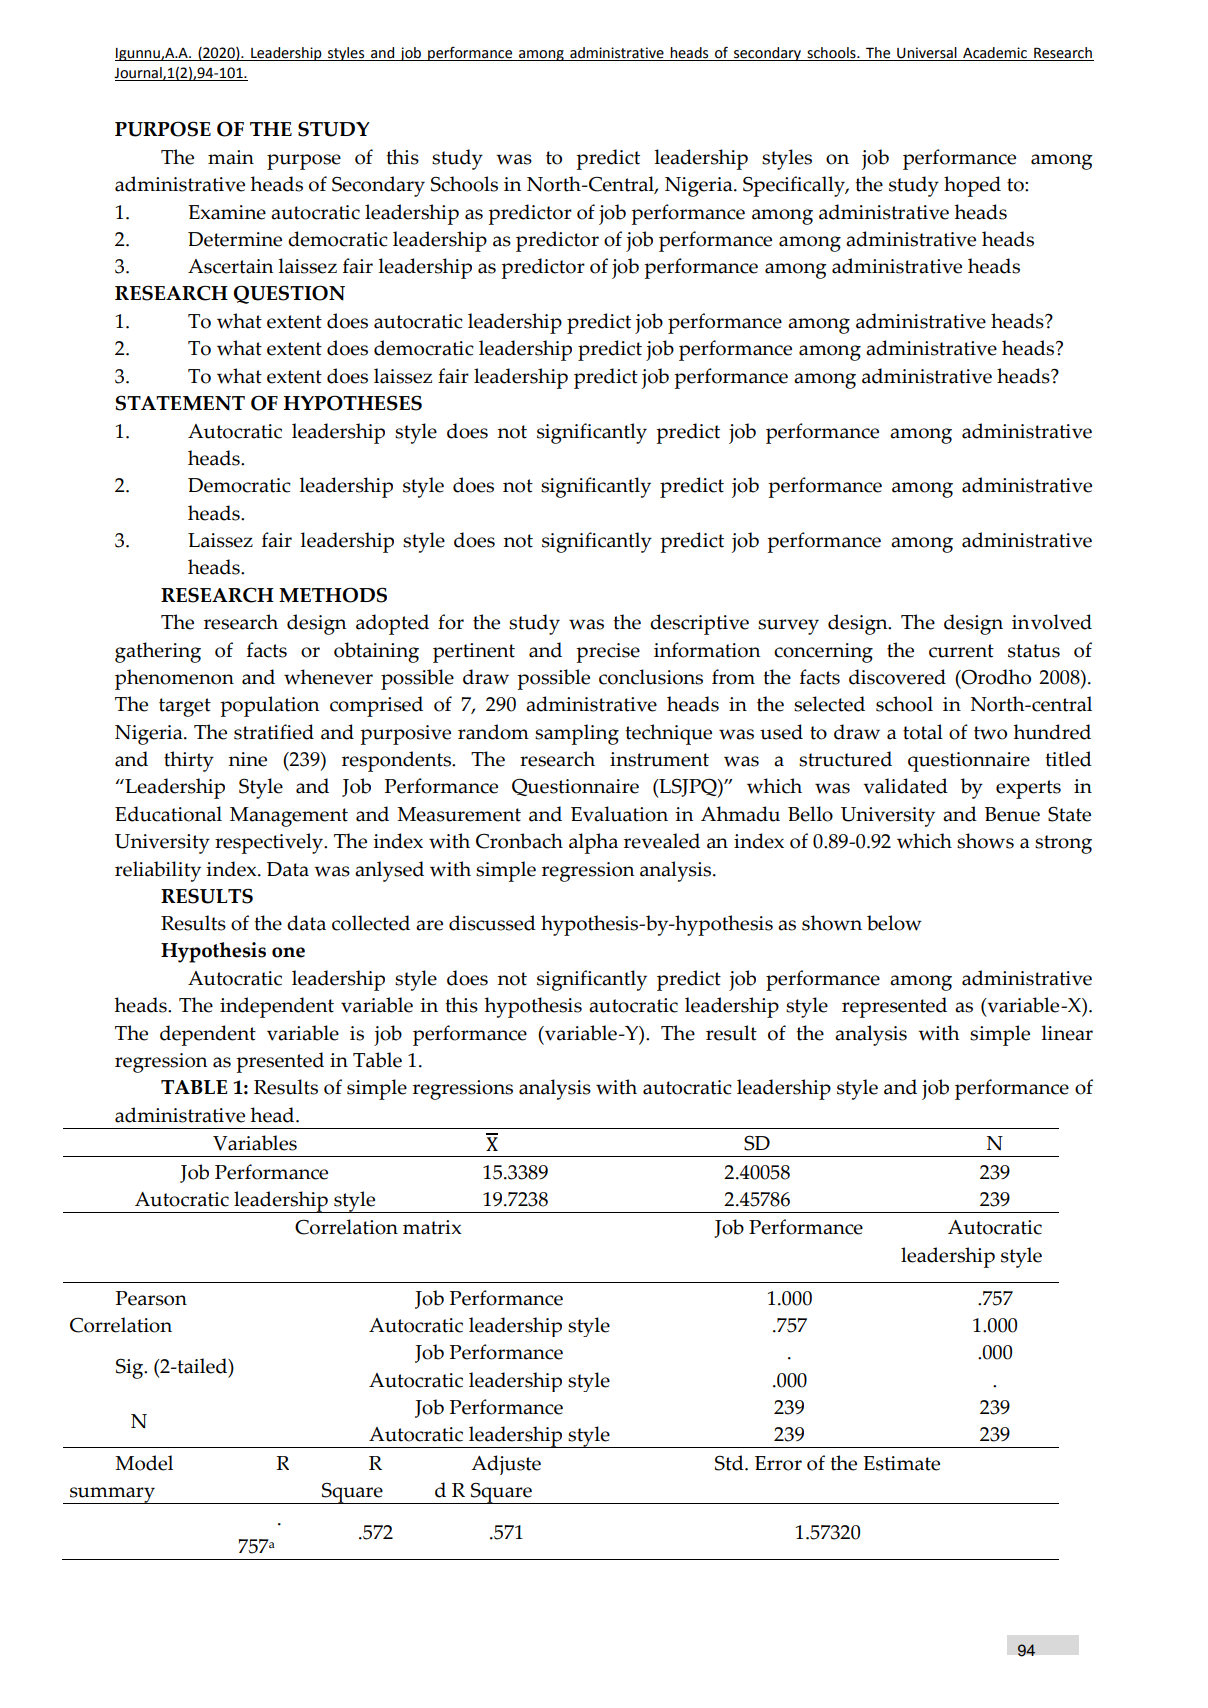 The height and width of the screenshot is (1708, 1208). I want to click on Pearson, so click(151, 1298).
